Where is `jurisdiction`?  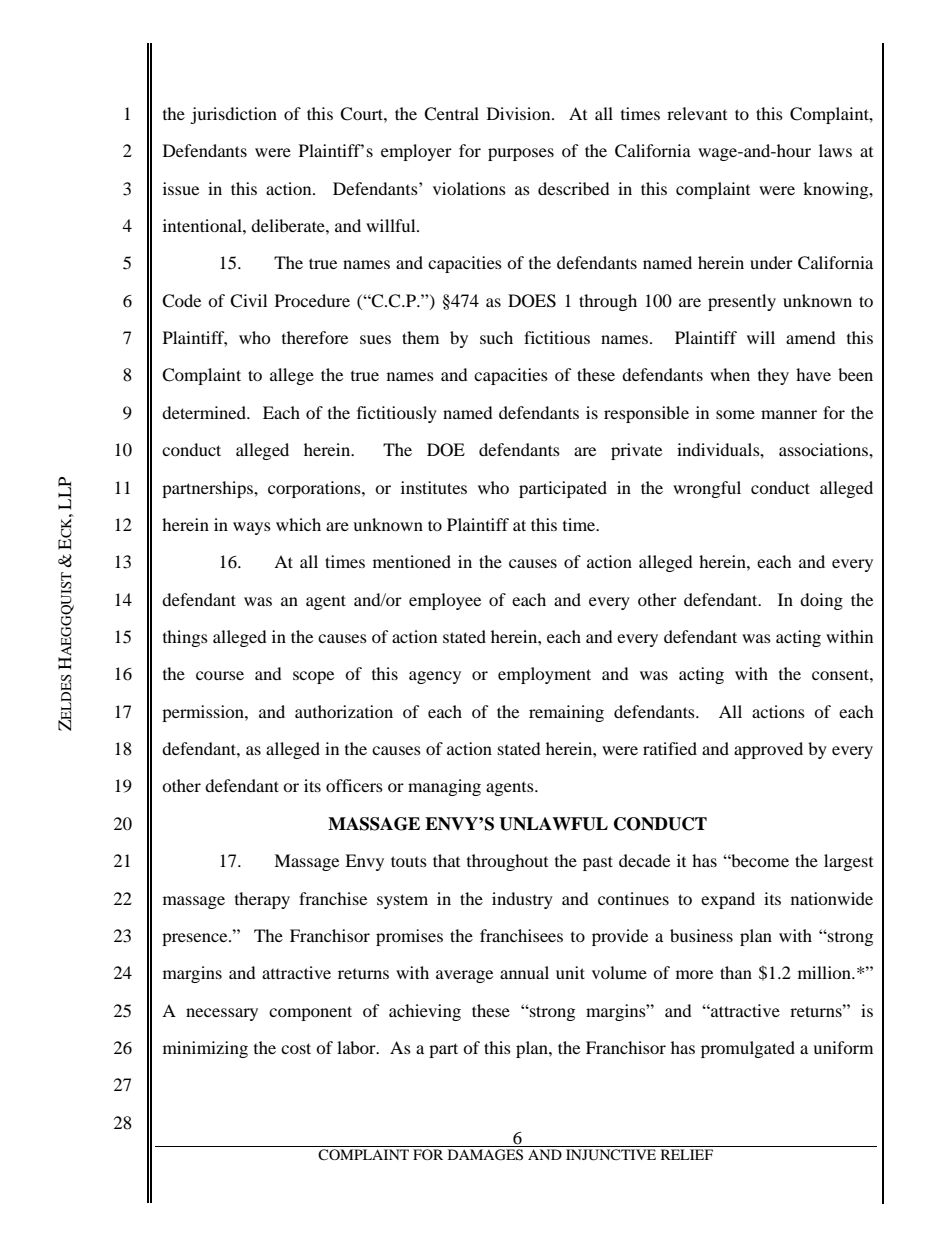 jurisdiction is located at coordinates (233, 115).
